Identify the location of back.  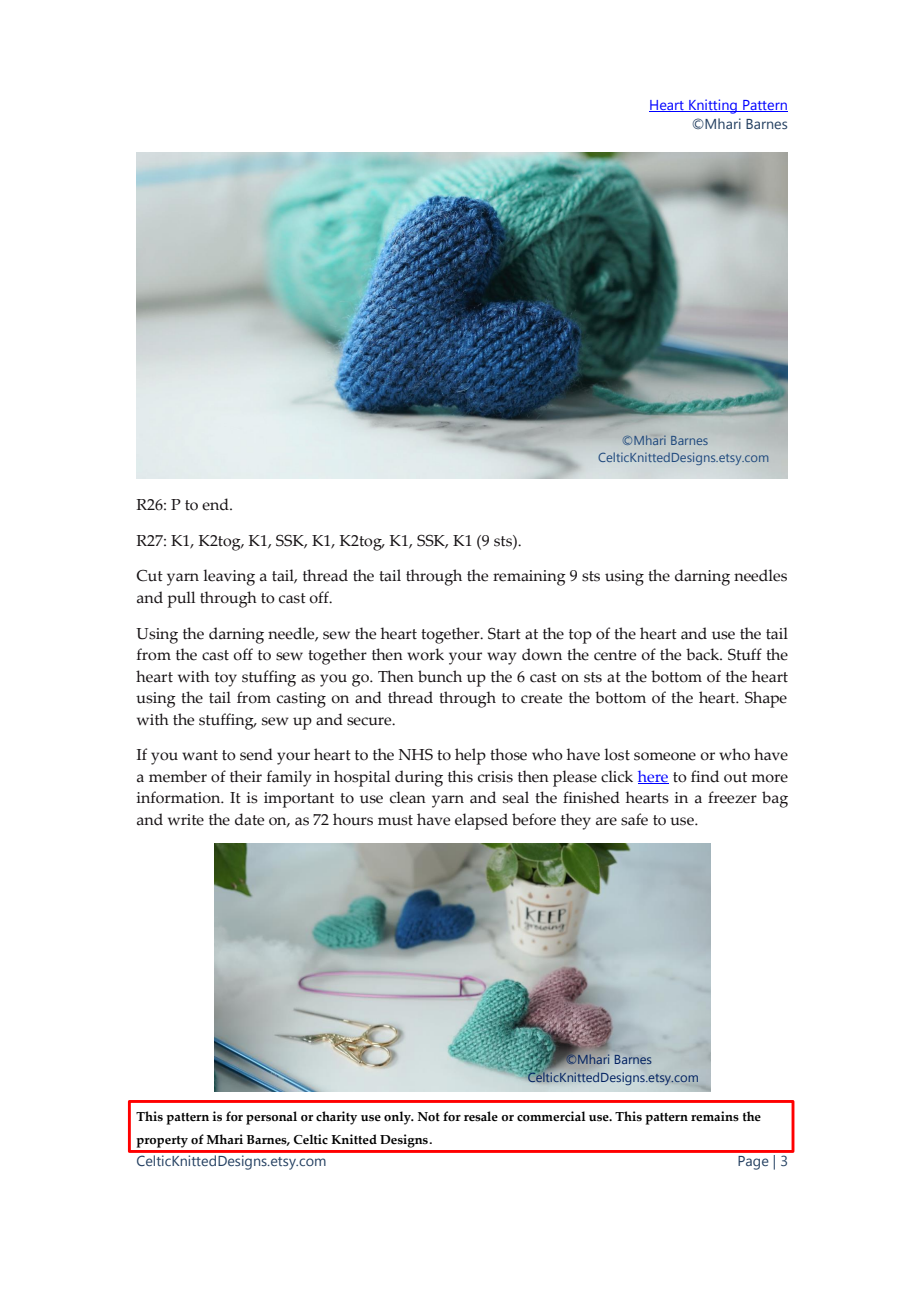
(704, 654).
